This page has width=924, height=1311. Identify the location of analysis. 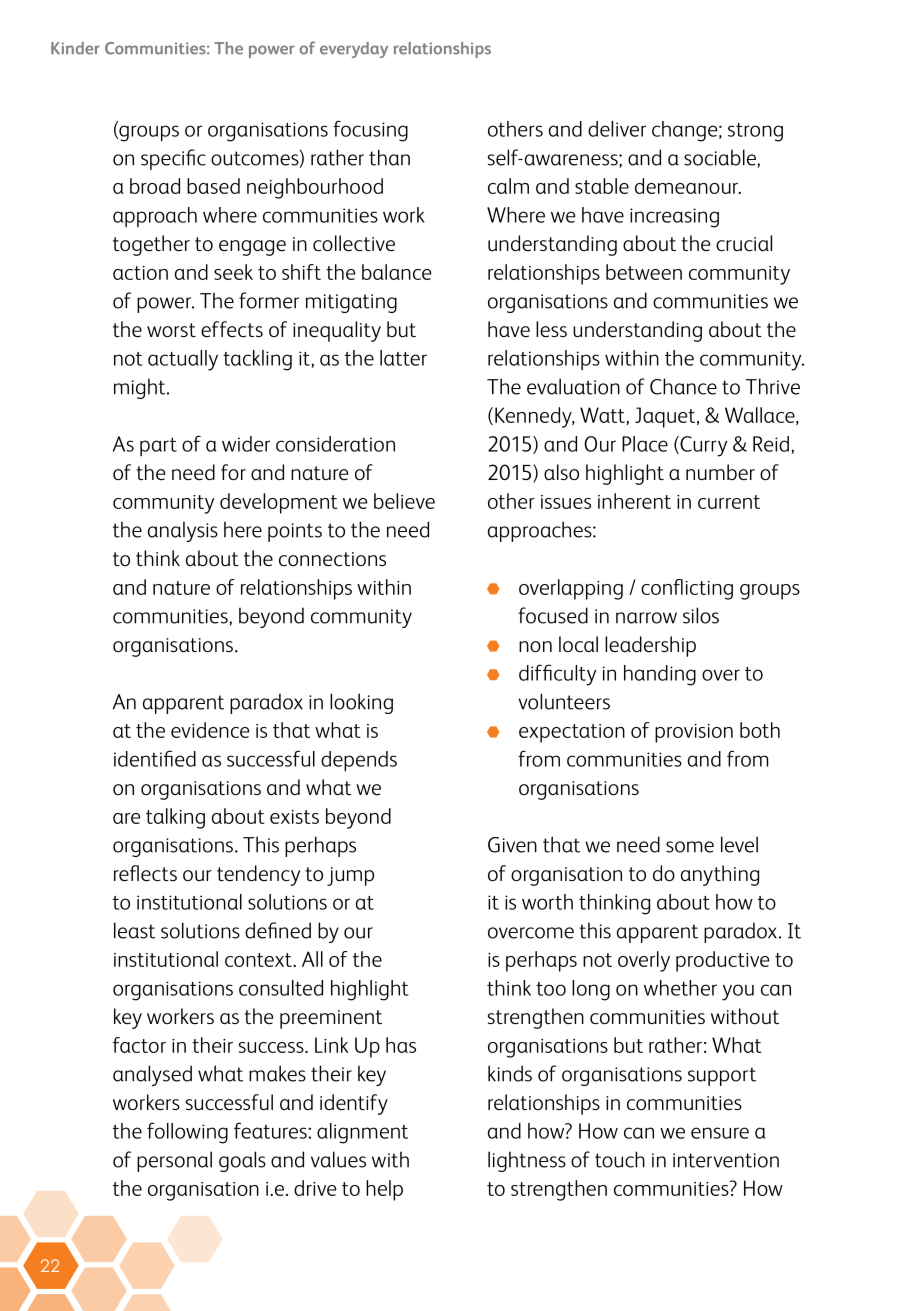
(183, 531).
